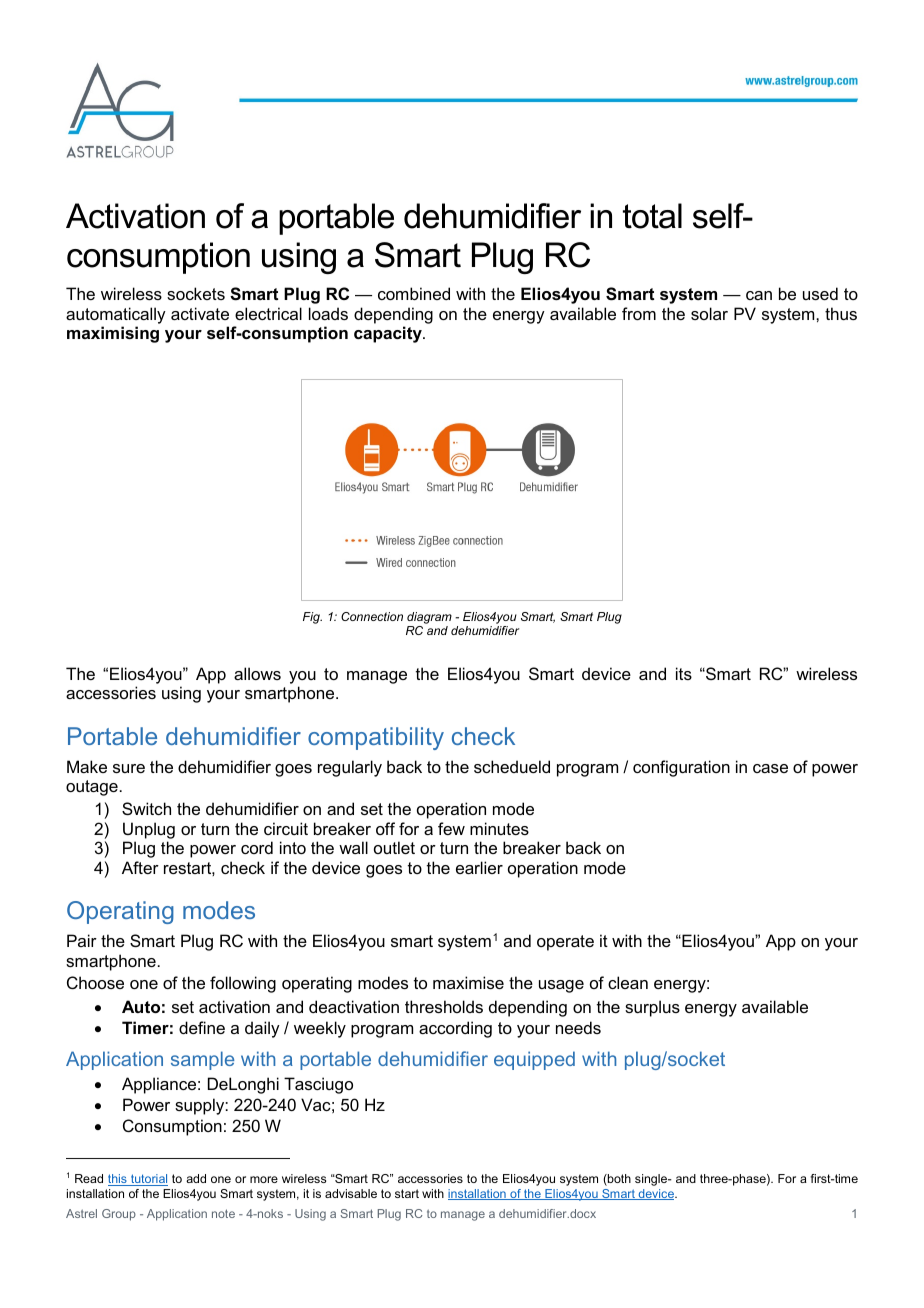  Describe the element at coordinates (684, 673) in the screenshot. I see `its` at that location.
